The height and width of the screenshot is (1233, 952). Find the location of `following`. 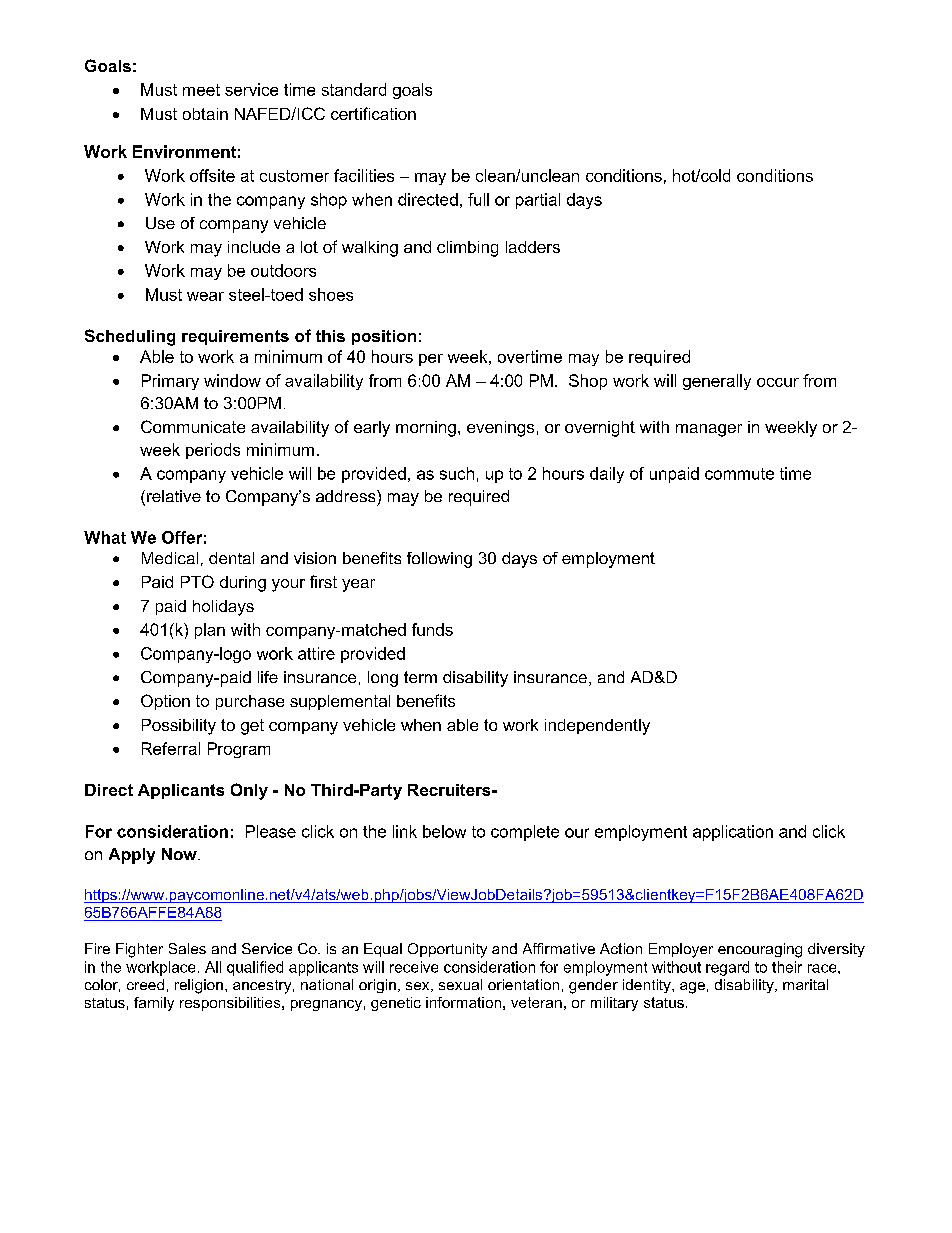

following is located at coordinates (439, 560).
